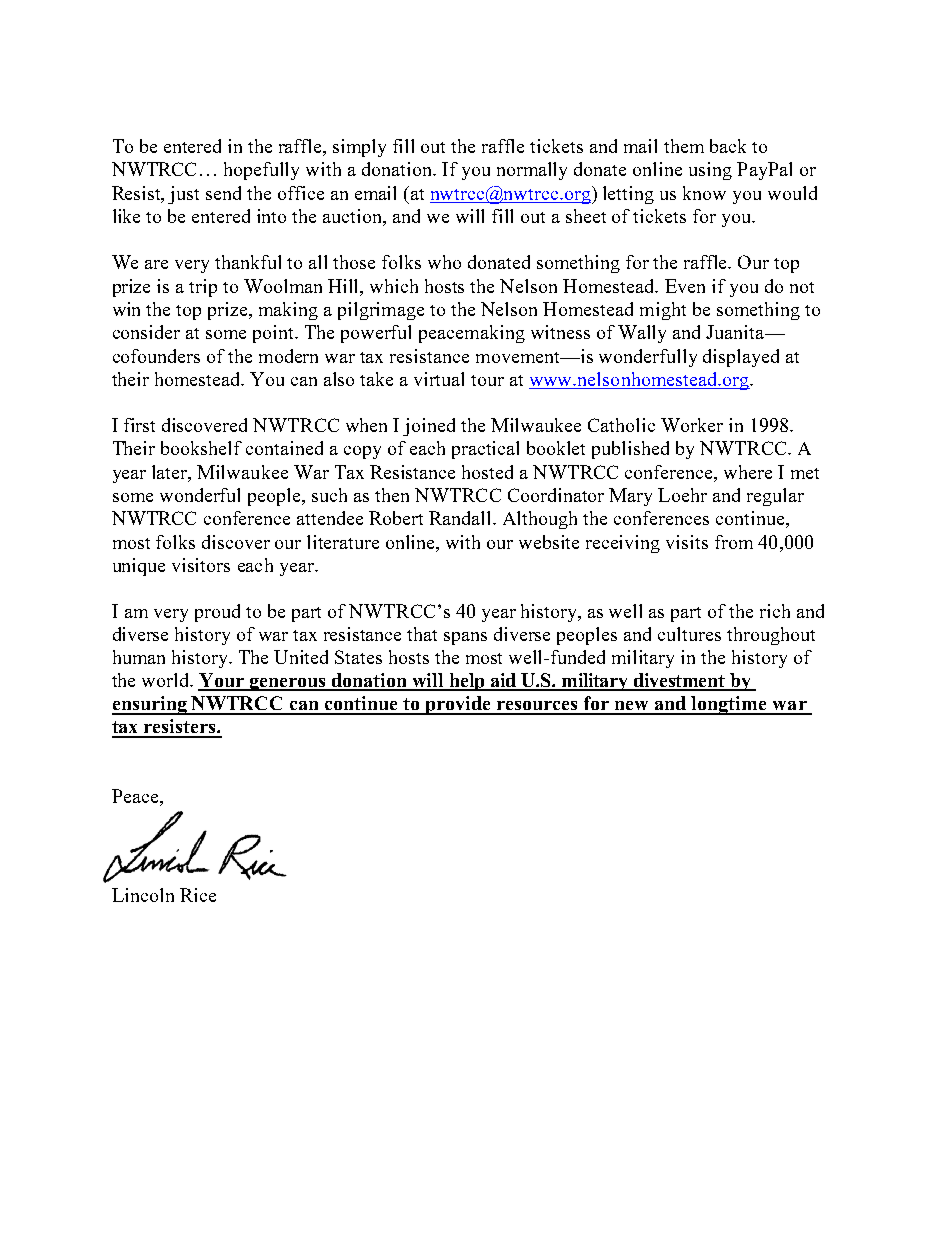 Image resolution: width=952 pixels, height=1233 pixels. Describe the element at coordinates (458, 705) in the document. I see `provide` at that location.
